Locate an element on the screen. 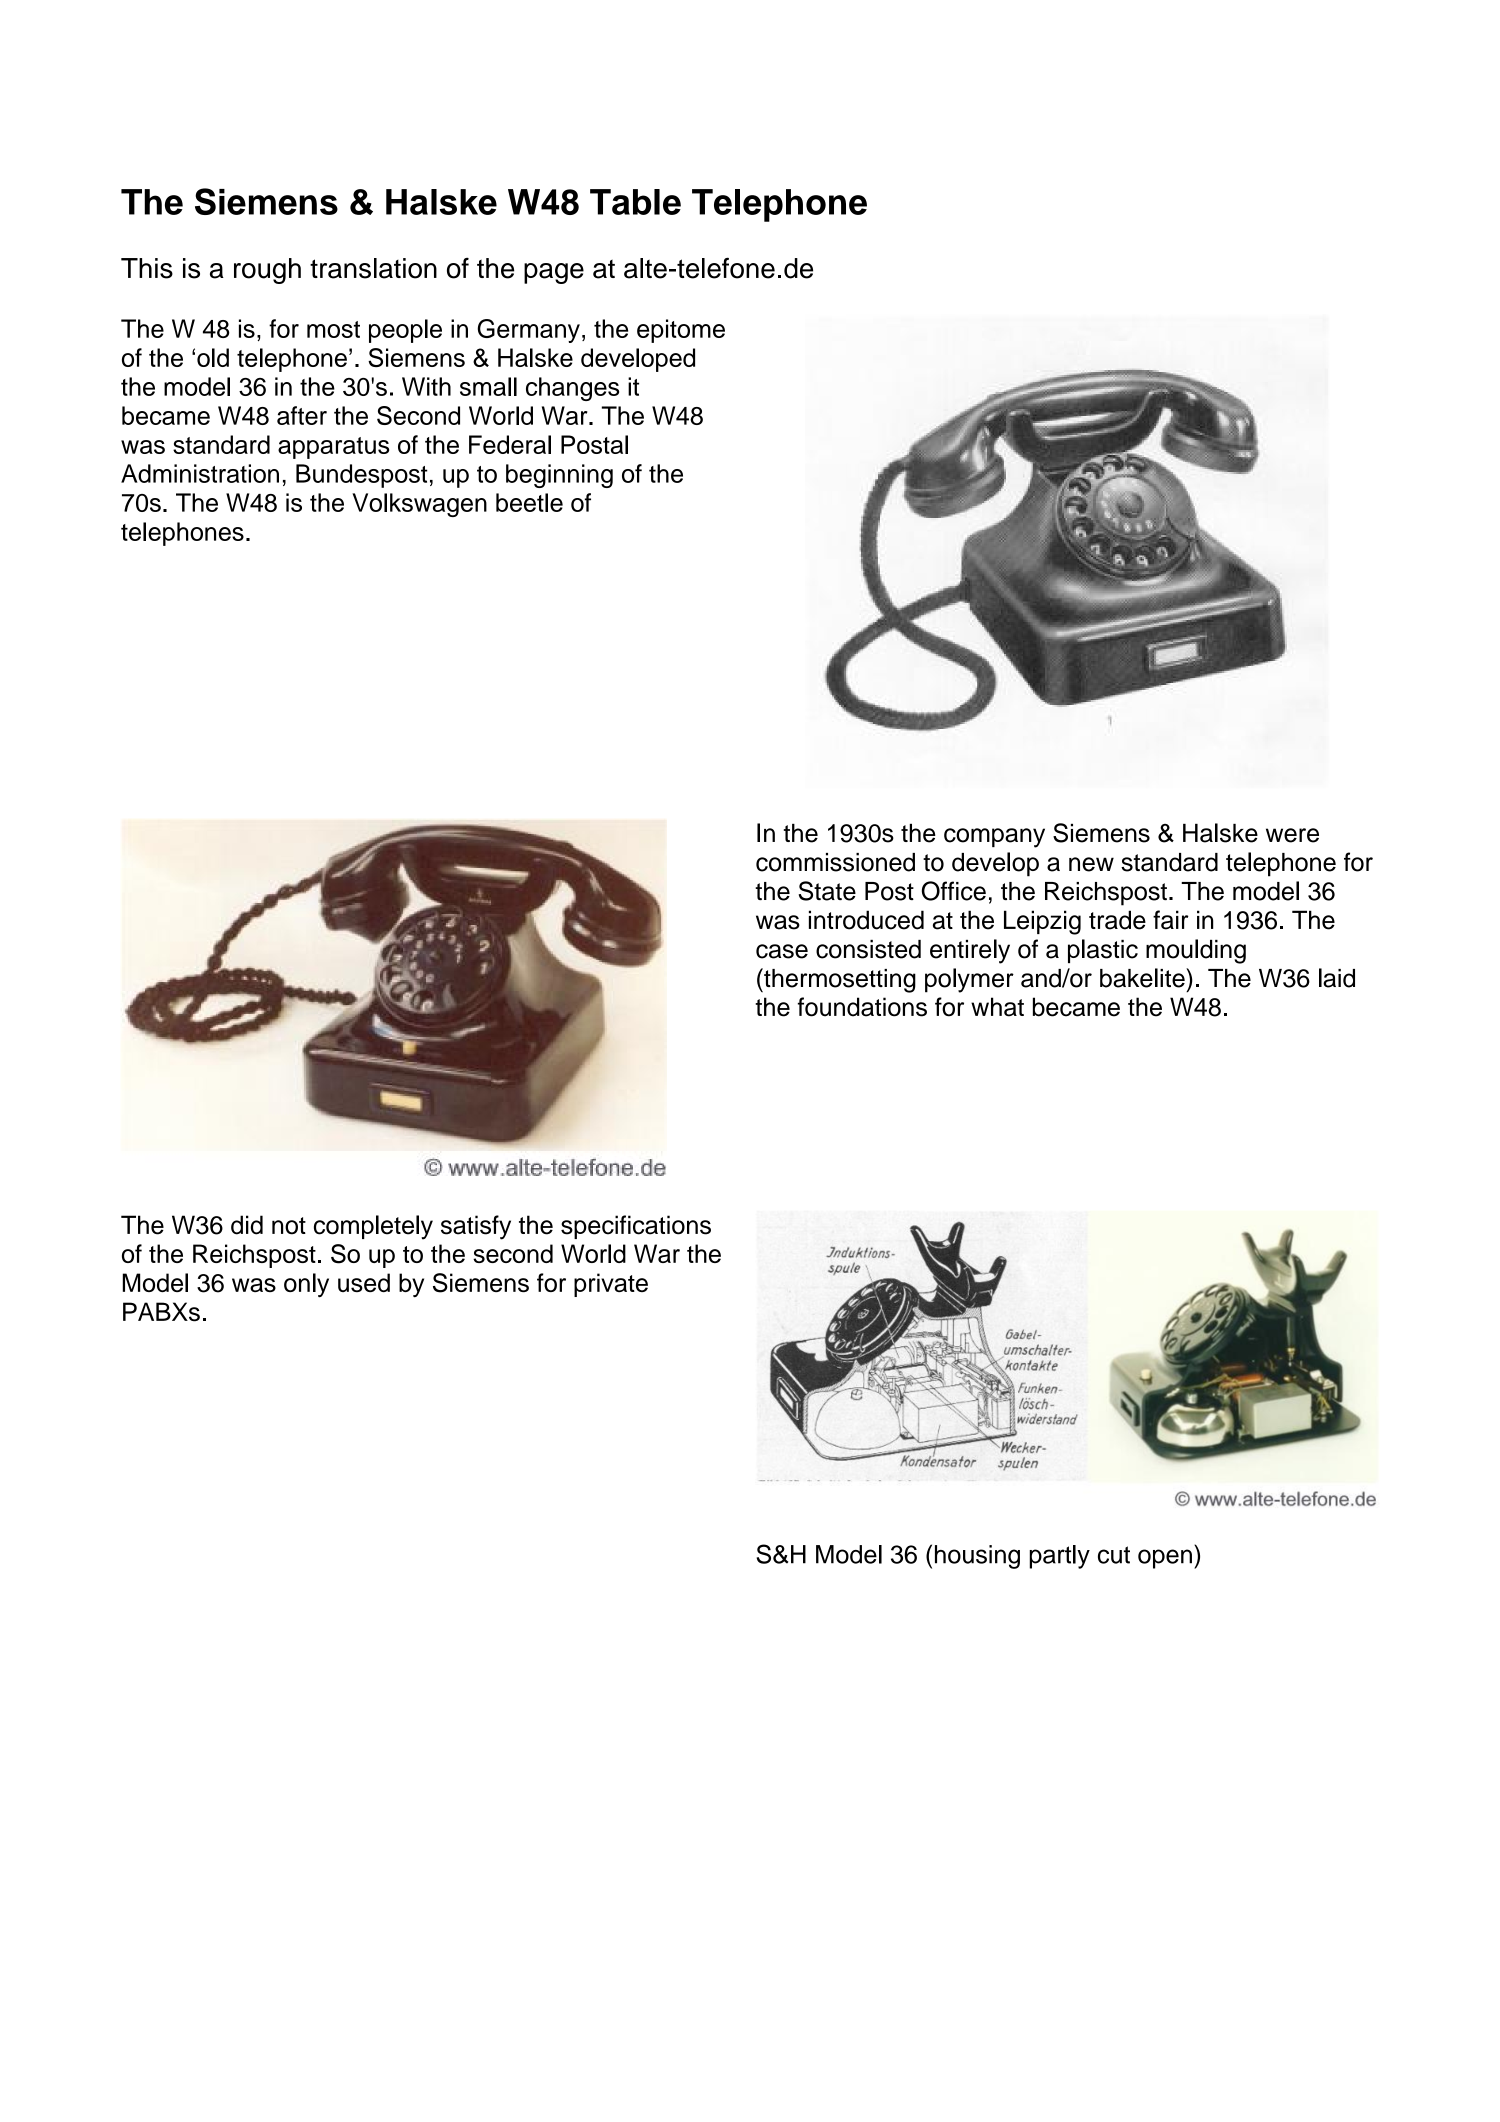  housing is located at coordinates (977, 1557).
